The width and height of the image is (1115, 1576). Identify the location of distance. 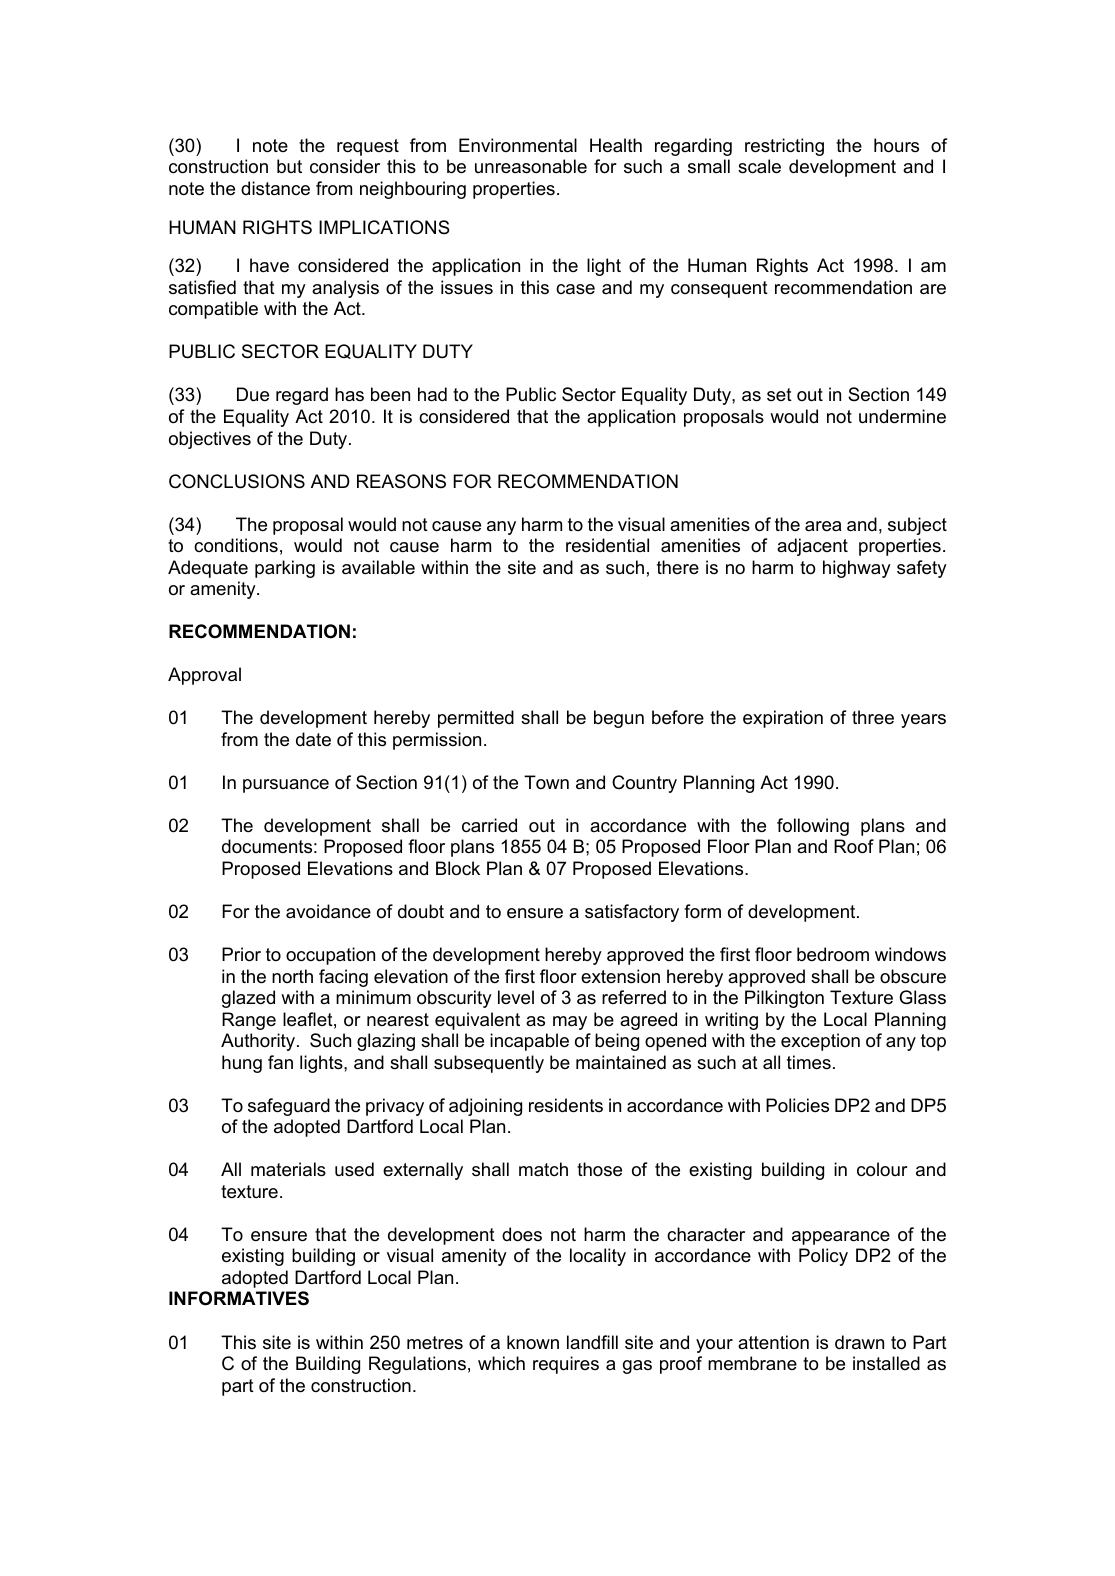
(275, 188).
